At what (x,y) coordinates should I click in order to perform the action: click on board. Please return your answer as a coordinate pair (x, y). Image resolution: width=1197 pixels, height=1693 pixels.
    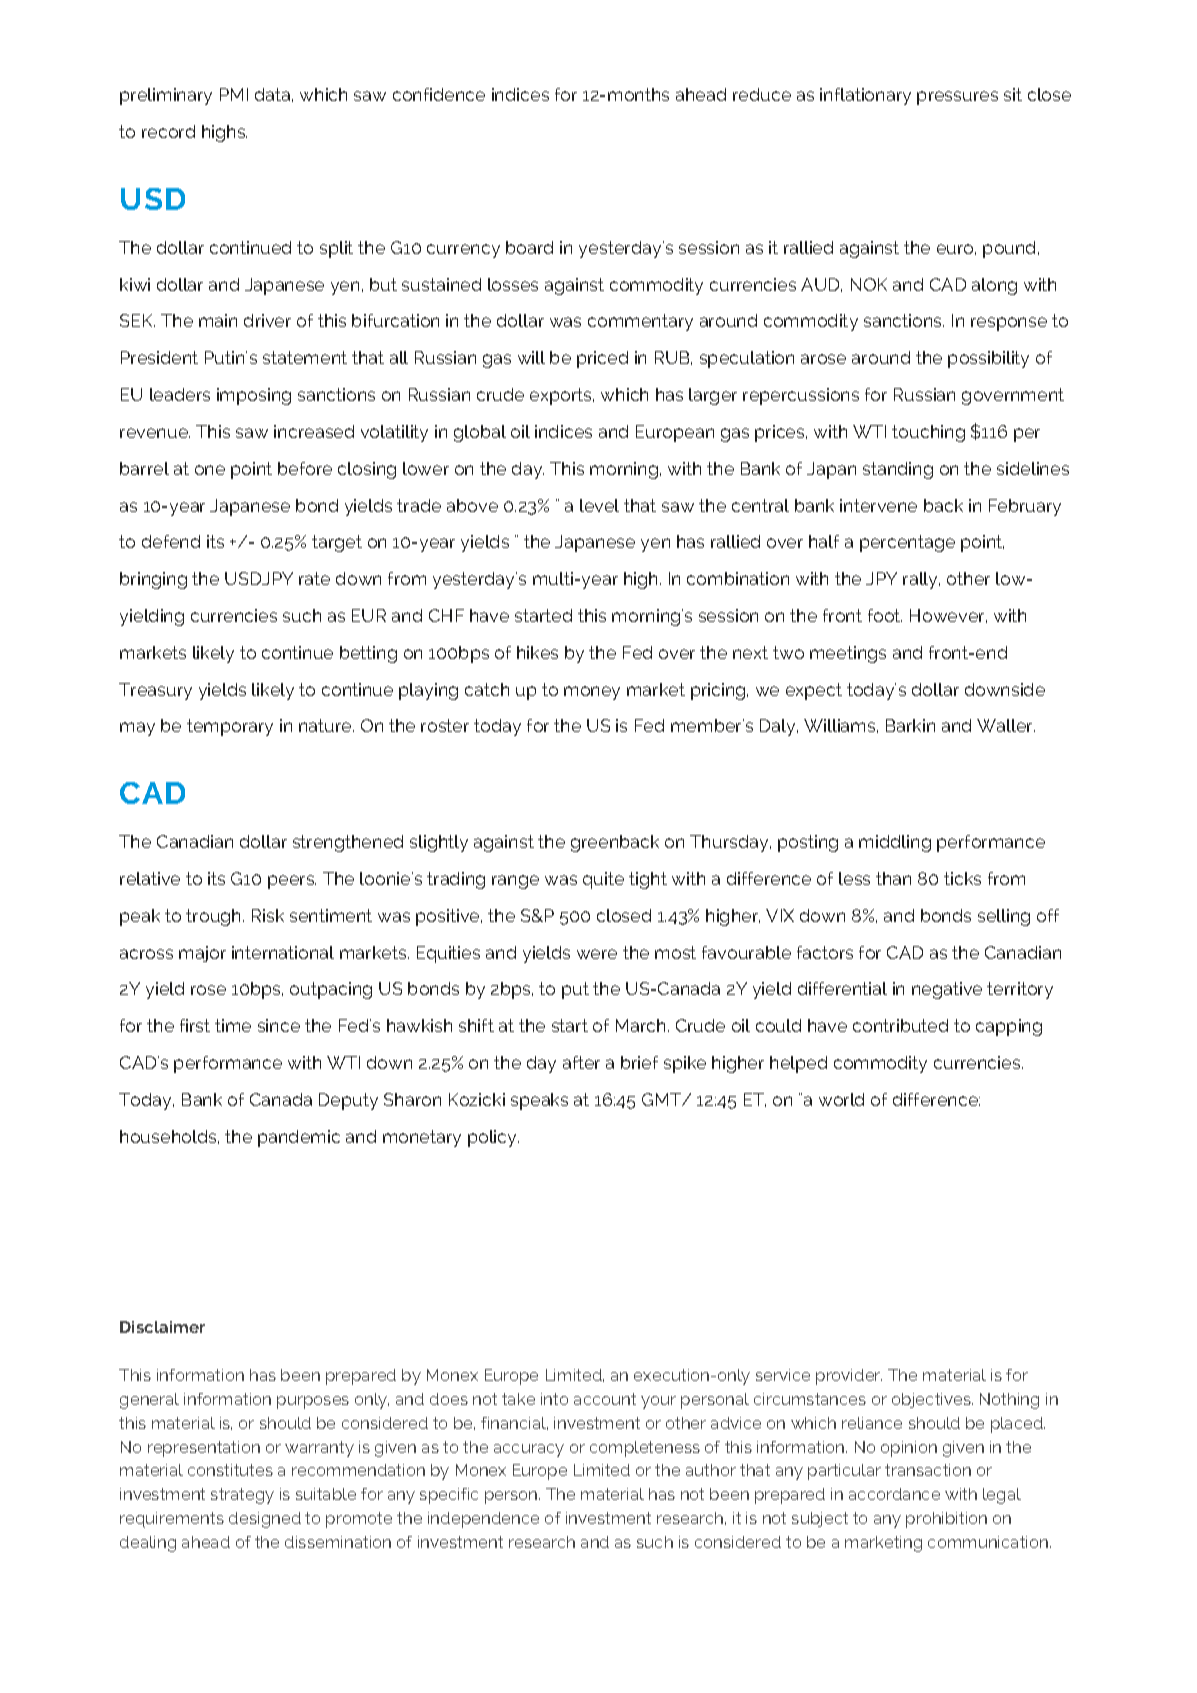
    Looking at the image, I should click on (529, 247).
